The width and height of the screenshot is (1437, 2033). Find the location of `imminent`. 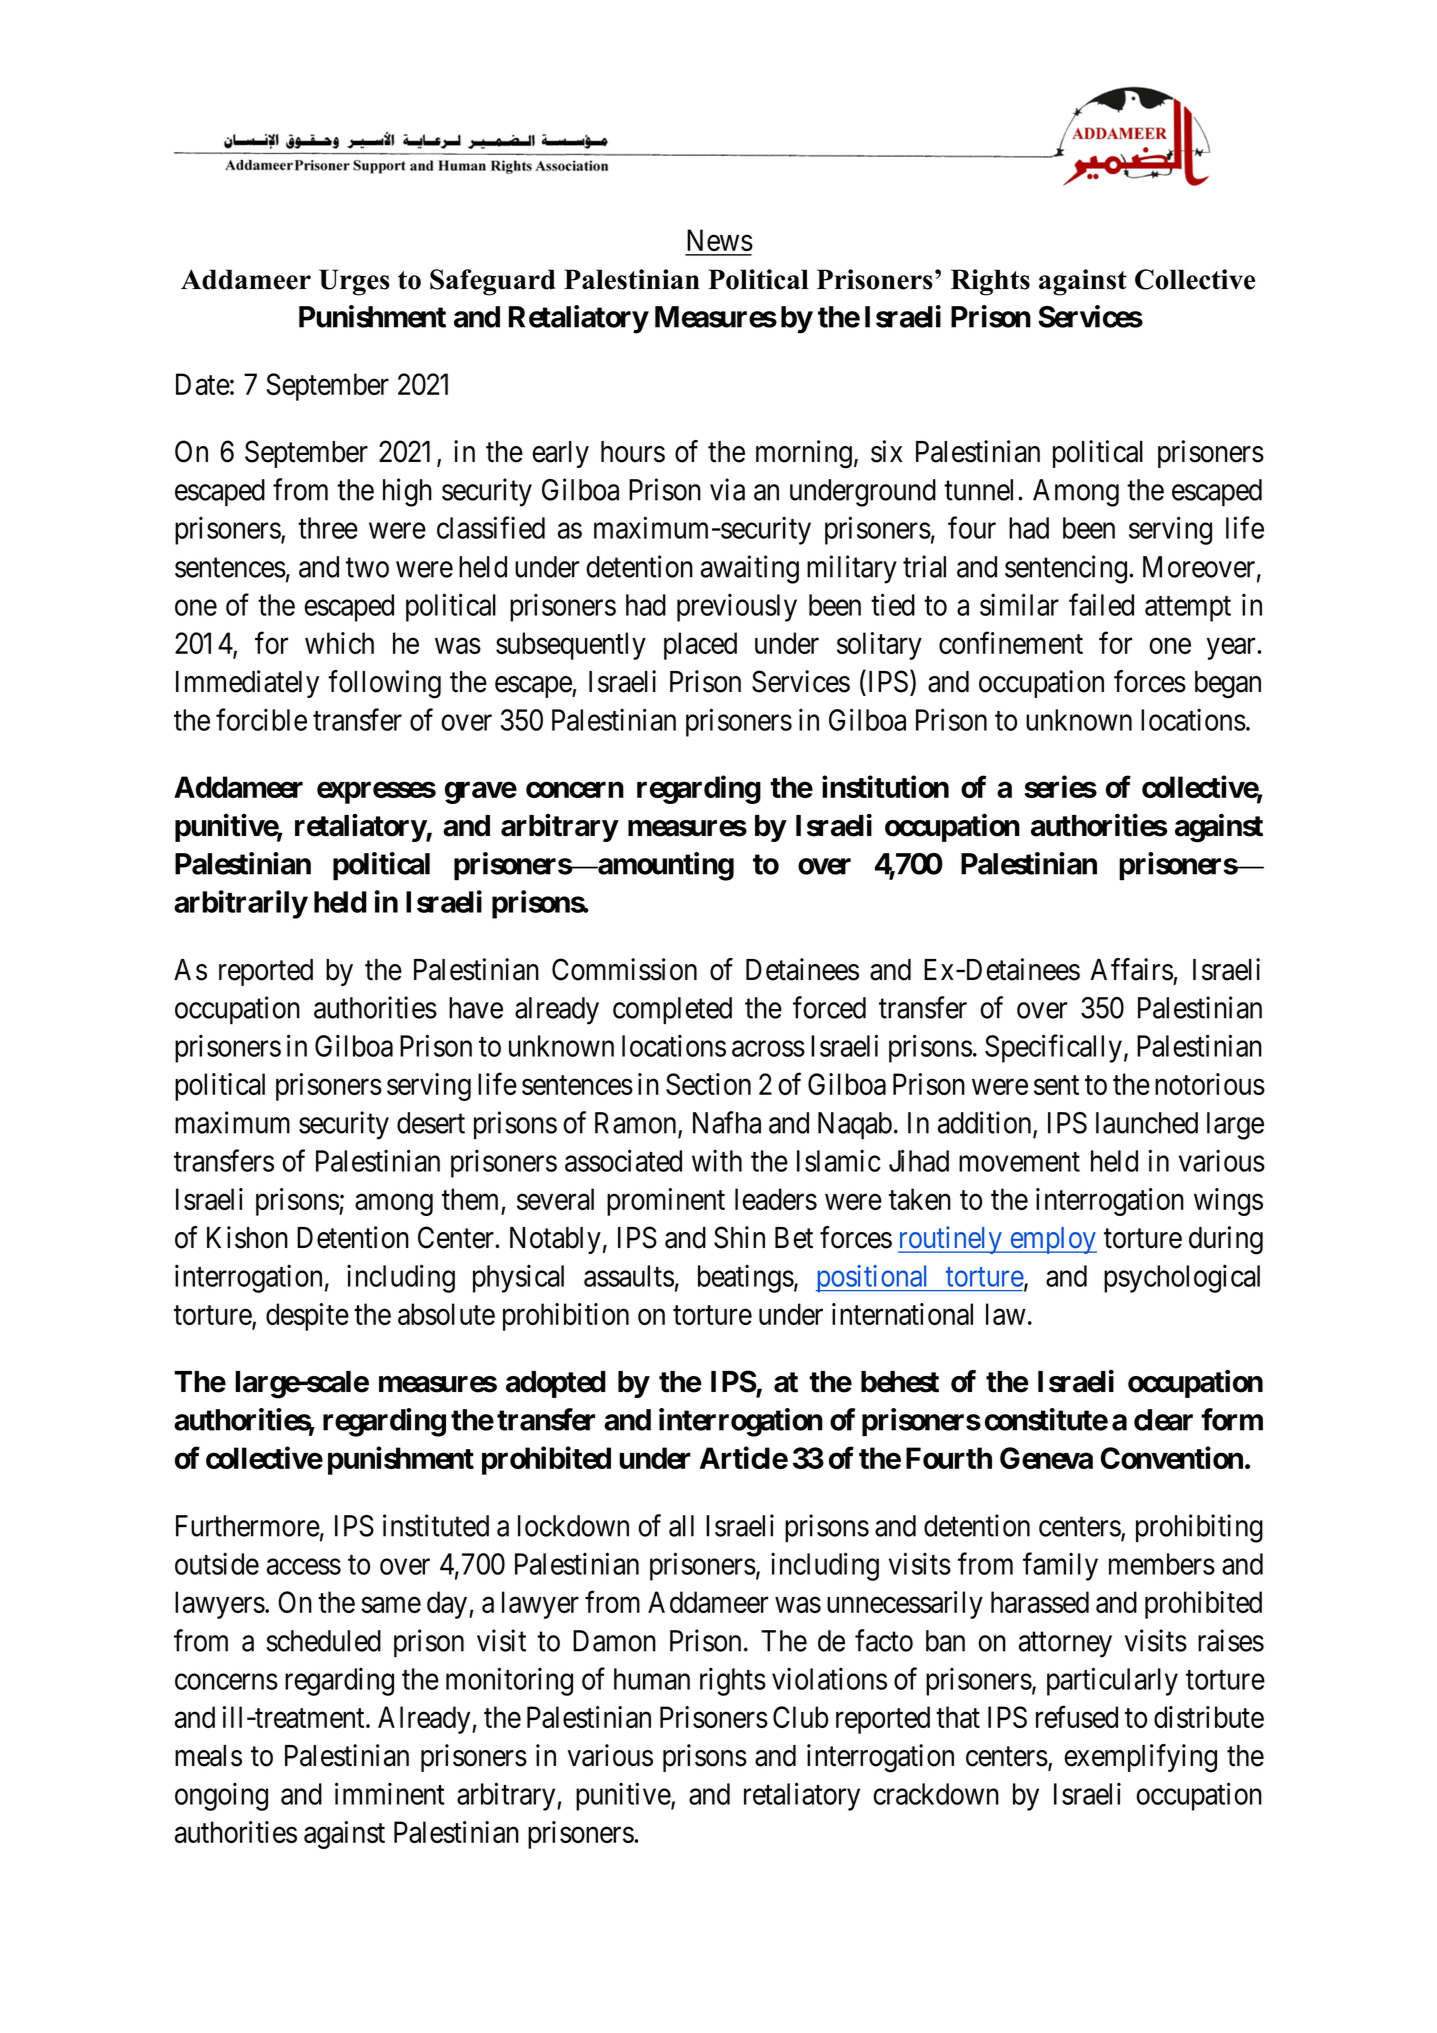

imminent is located at coordinates (390, 1793).
